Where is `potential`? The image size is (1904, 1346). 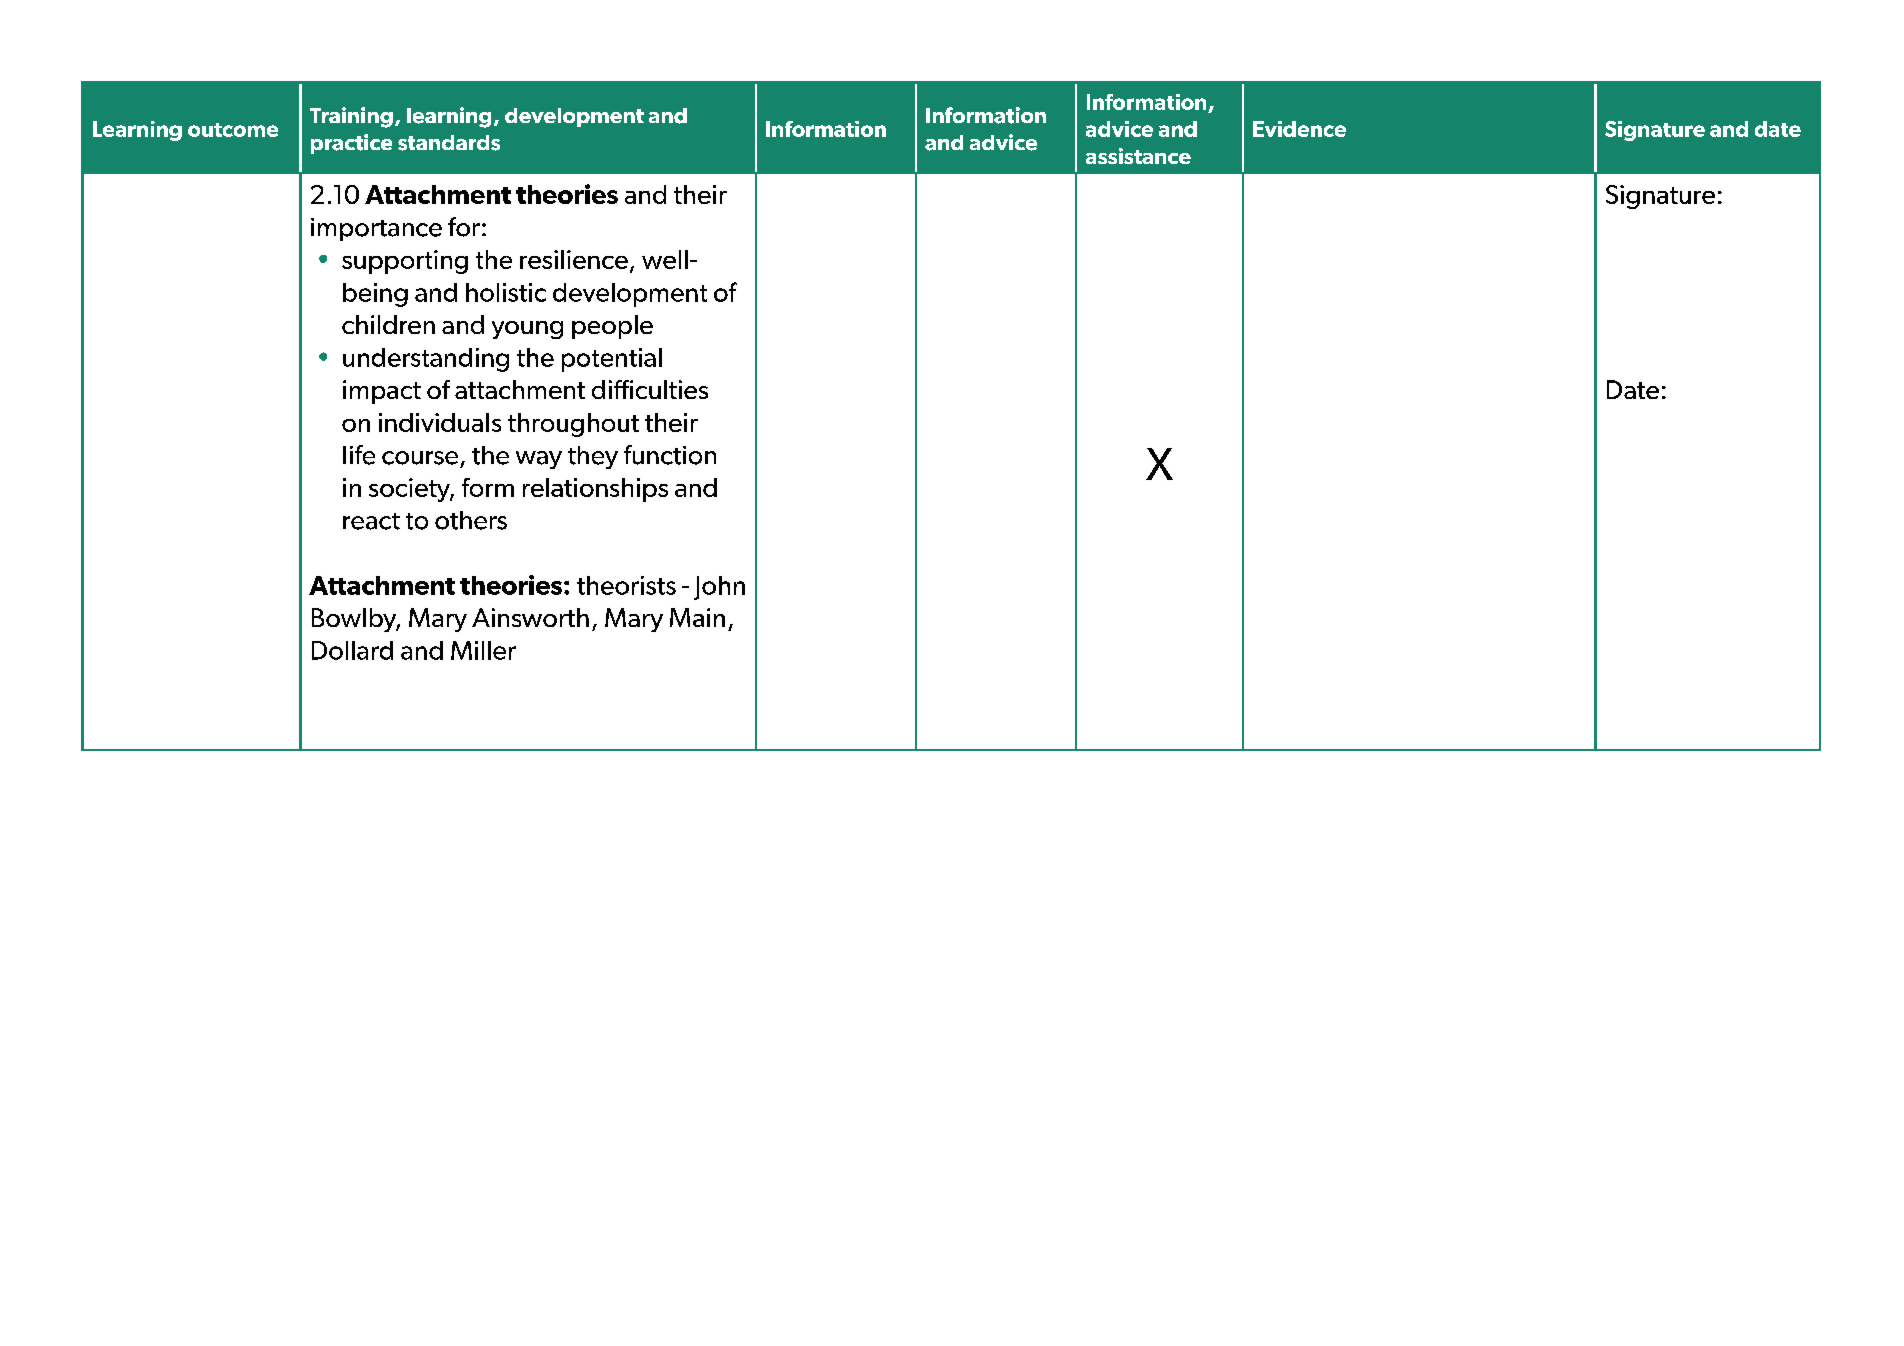 potential is located at coordinates (612, 360).
